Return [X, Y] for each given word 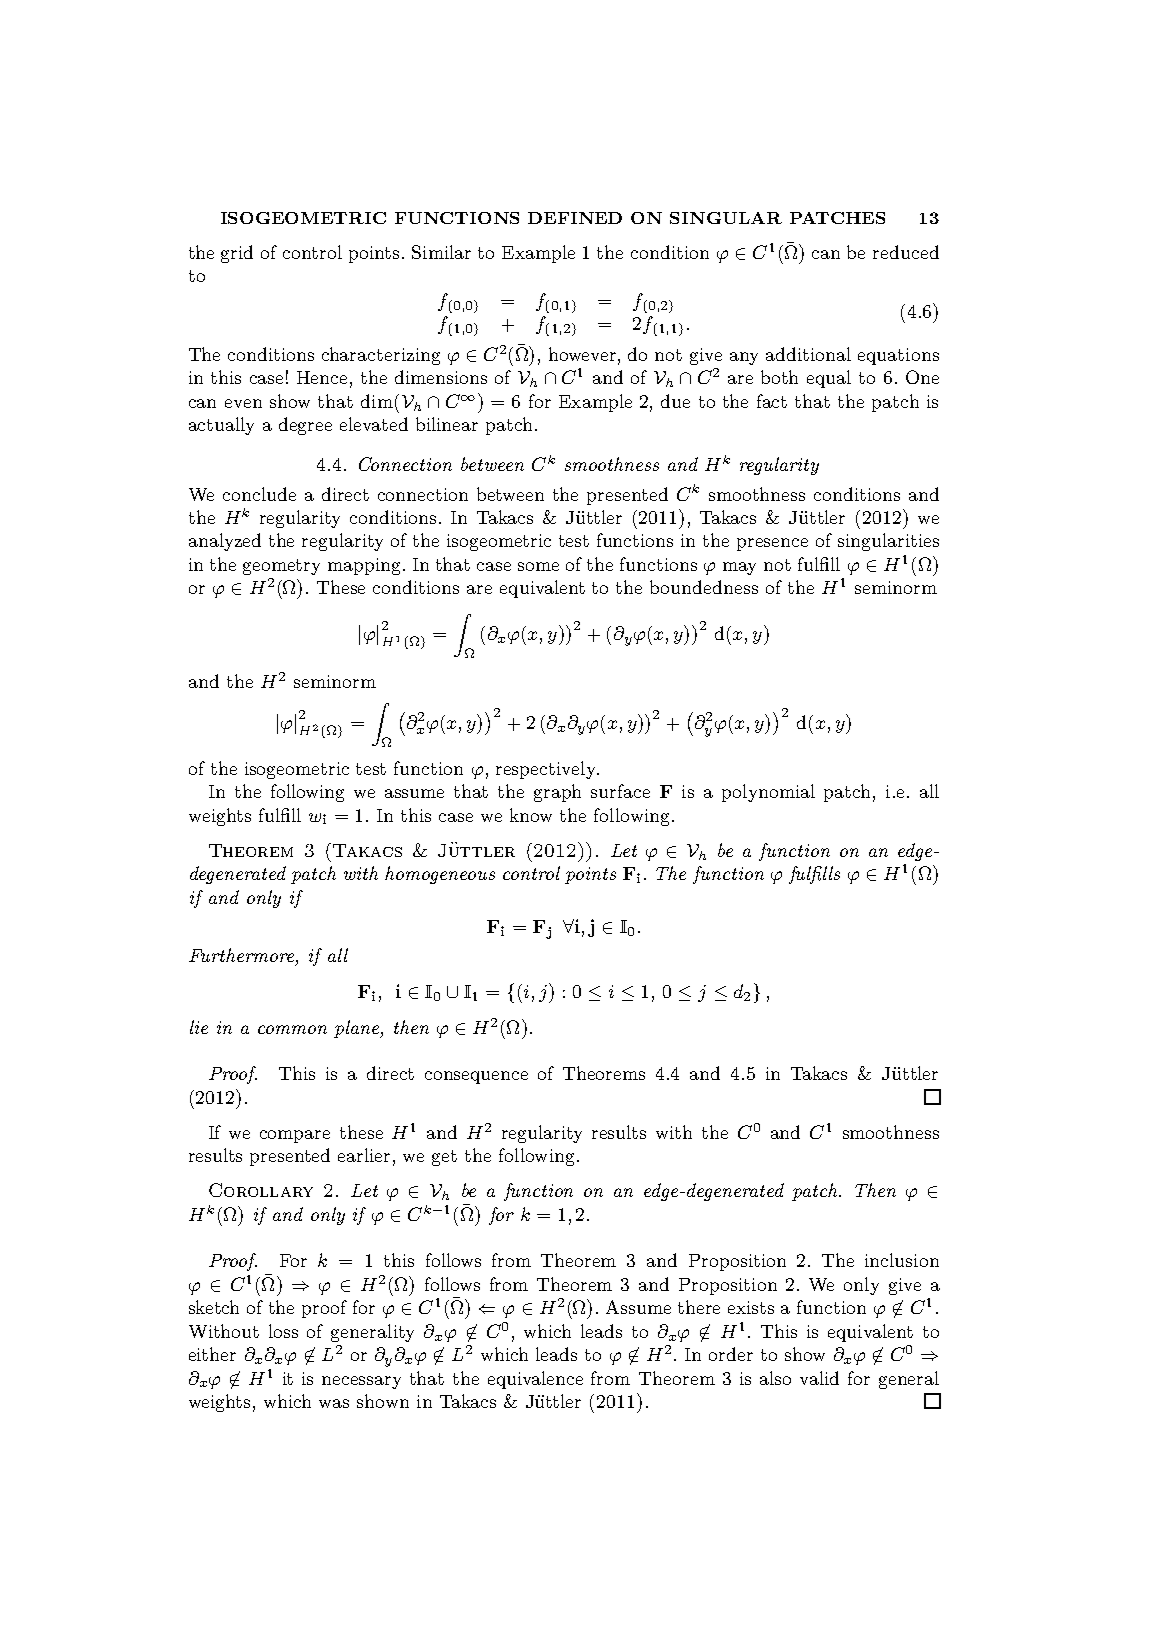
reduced [906, 252]
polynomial [768, 793]
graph [557, 793]
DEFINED [575, 218]
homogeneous [440, 875]
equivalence [535, 1380]
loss [283, 1331]
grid [237, 254]
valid [819, 1378]
